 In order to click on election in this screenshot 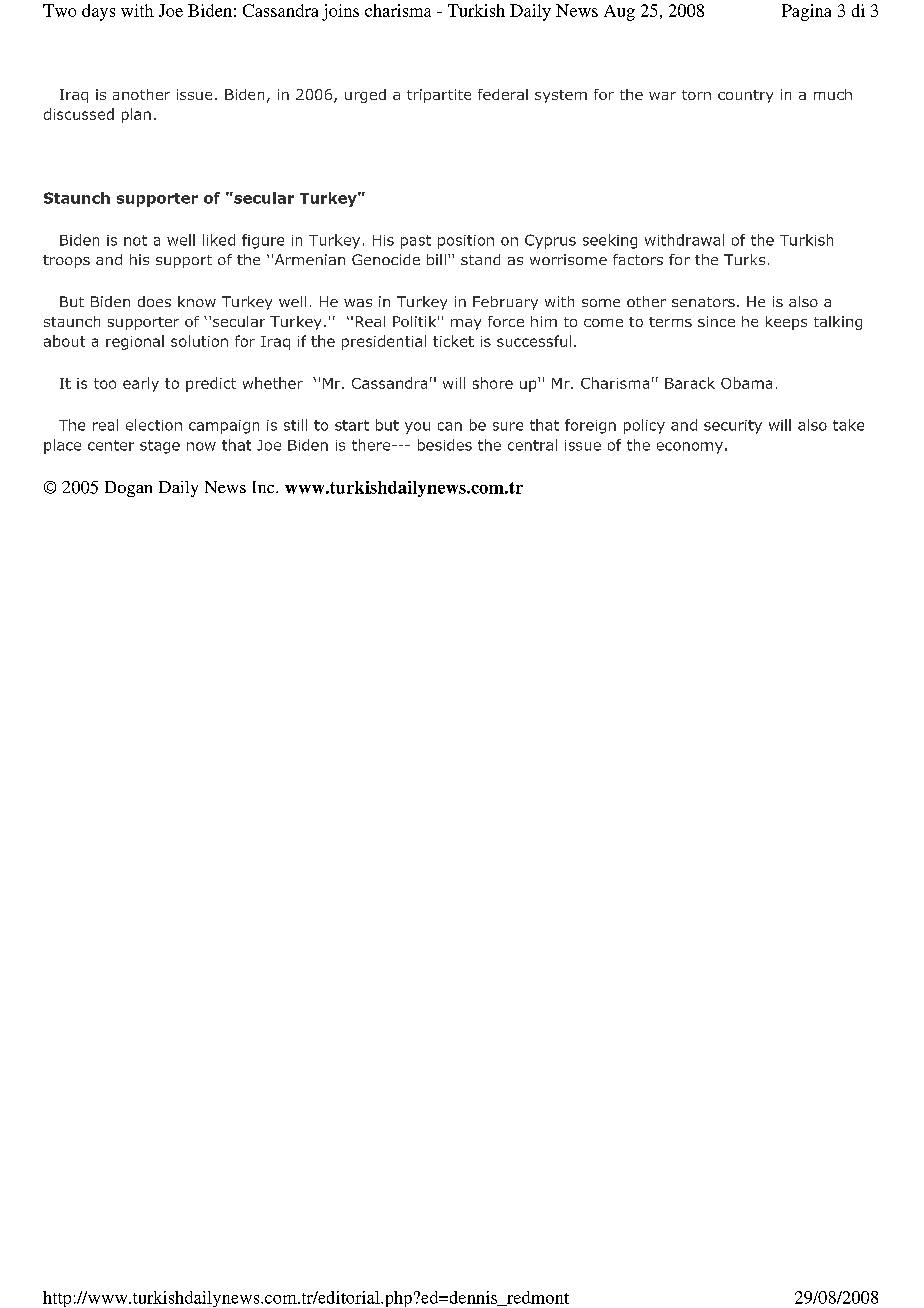, I will do `click(154, 425)`.
